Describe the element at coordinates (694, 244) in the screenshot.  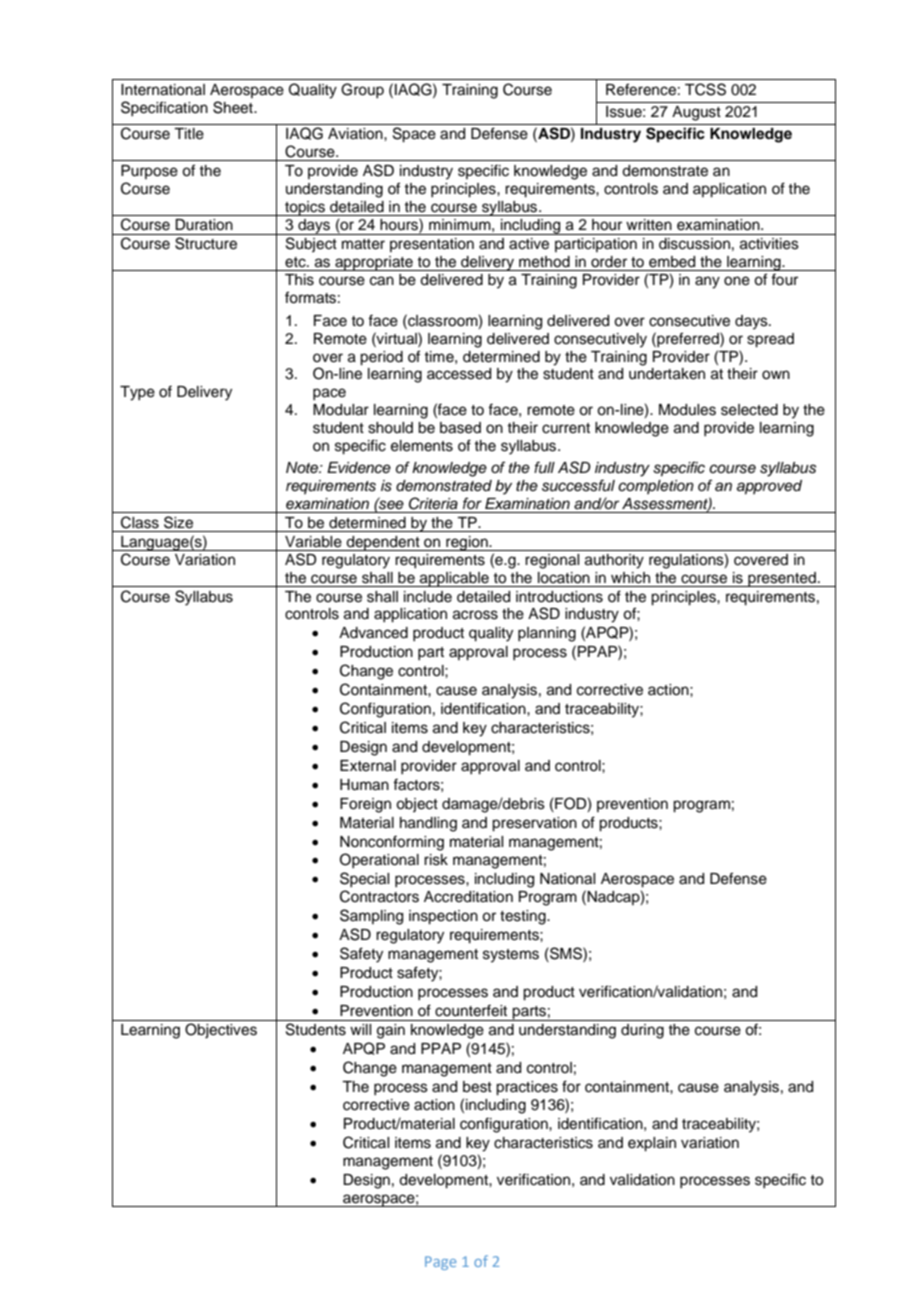
I see `discussion` at that location.
